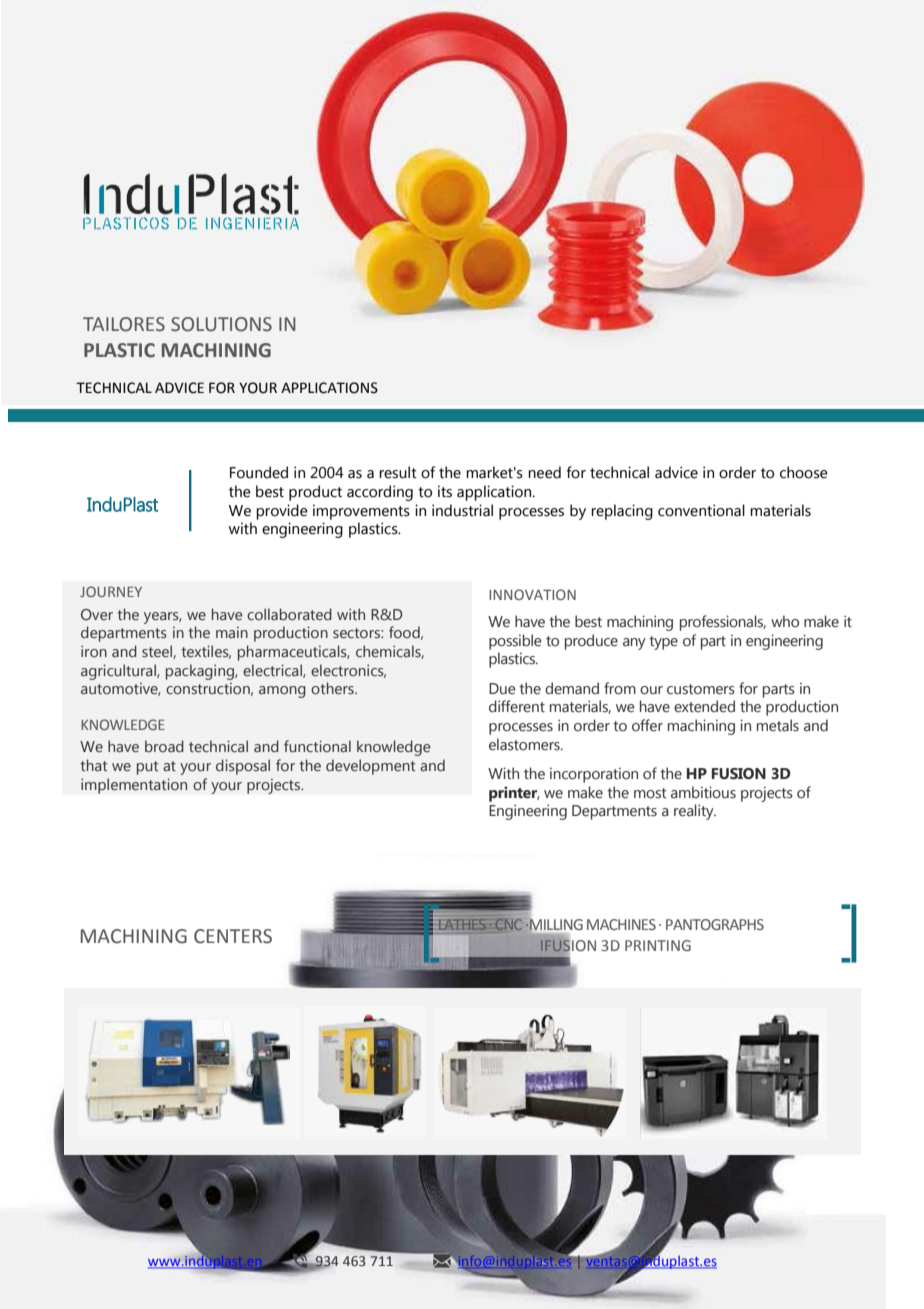 The height and width of the image is (1309, 924). Describe the element at coordinates (723, 623) in the image. I see `professionals` at that location.
